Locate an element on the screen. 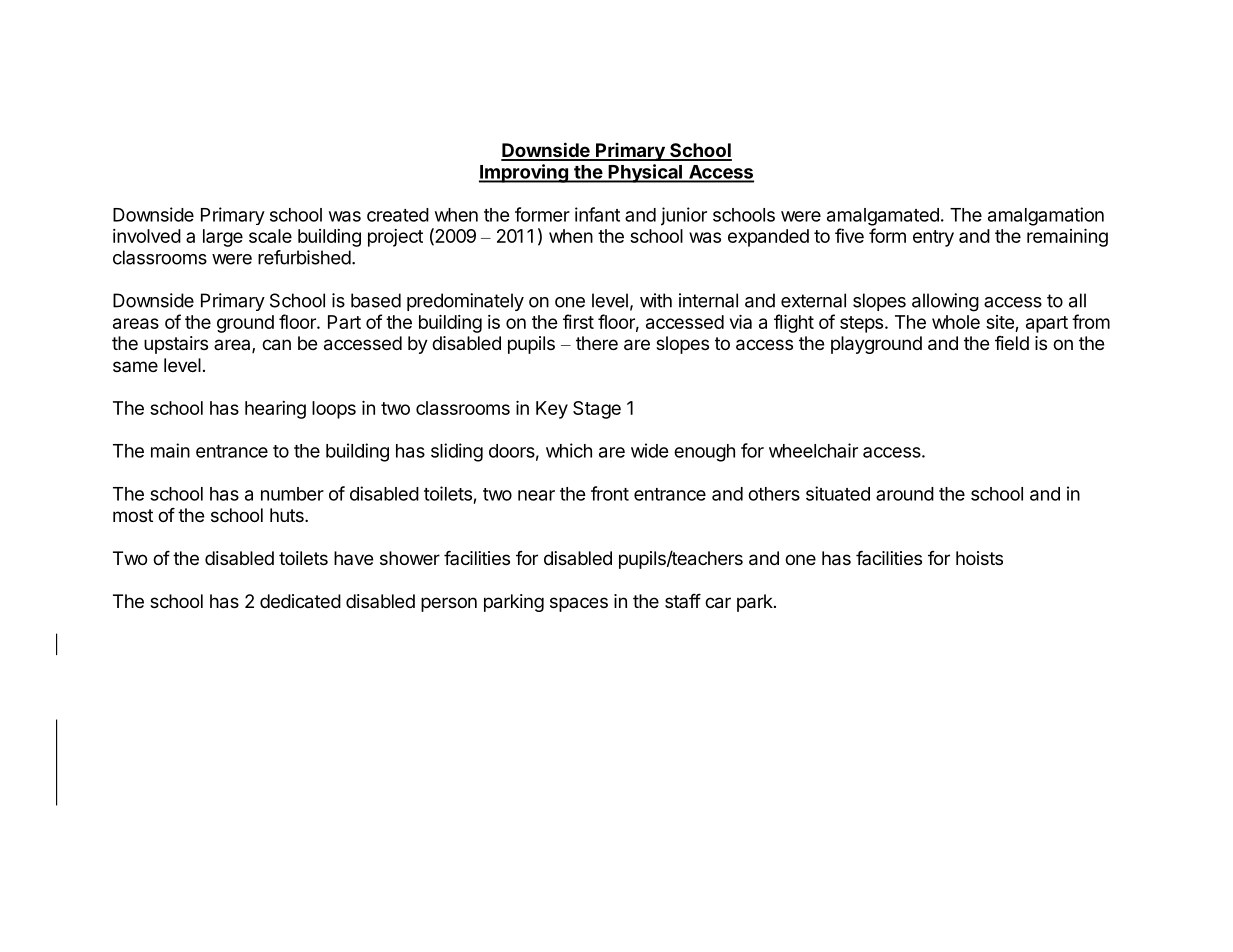 The image size is (1233, 952). Physical is located at coordinates (645, 173).
